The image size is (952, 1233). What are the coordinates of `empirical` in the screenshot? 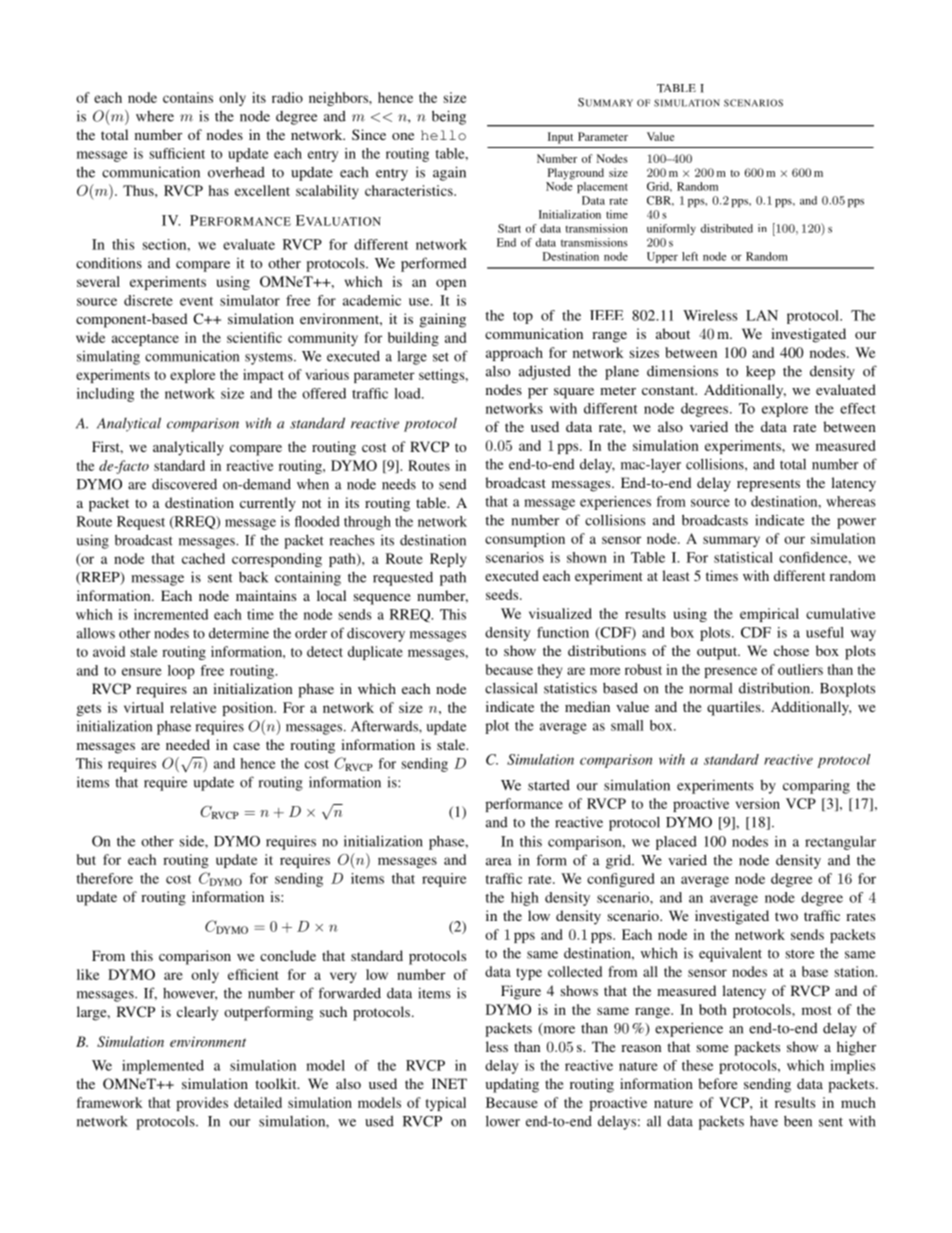 It's located at (769, 615).
